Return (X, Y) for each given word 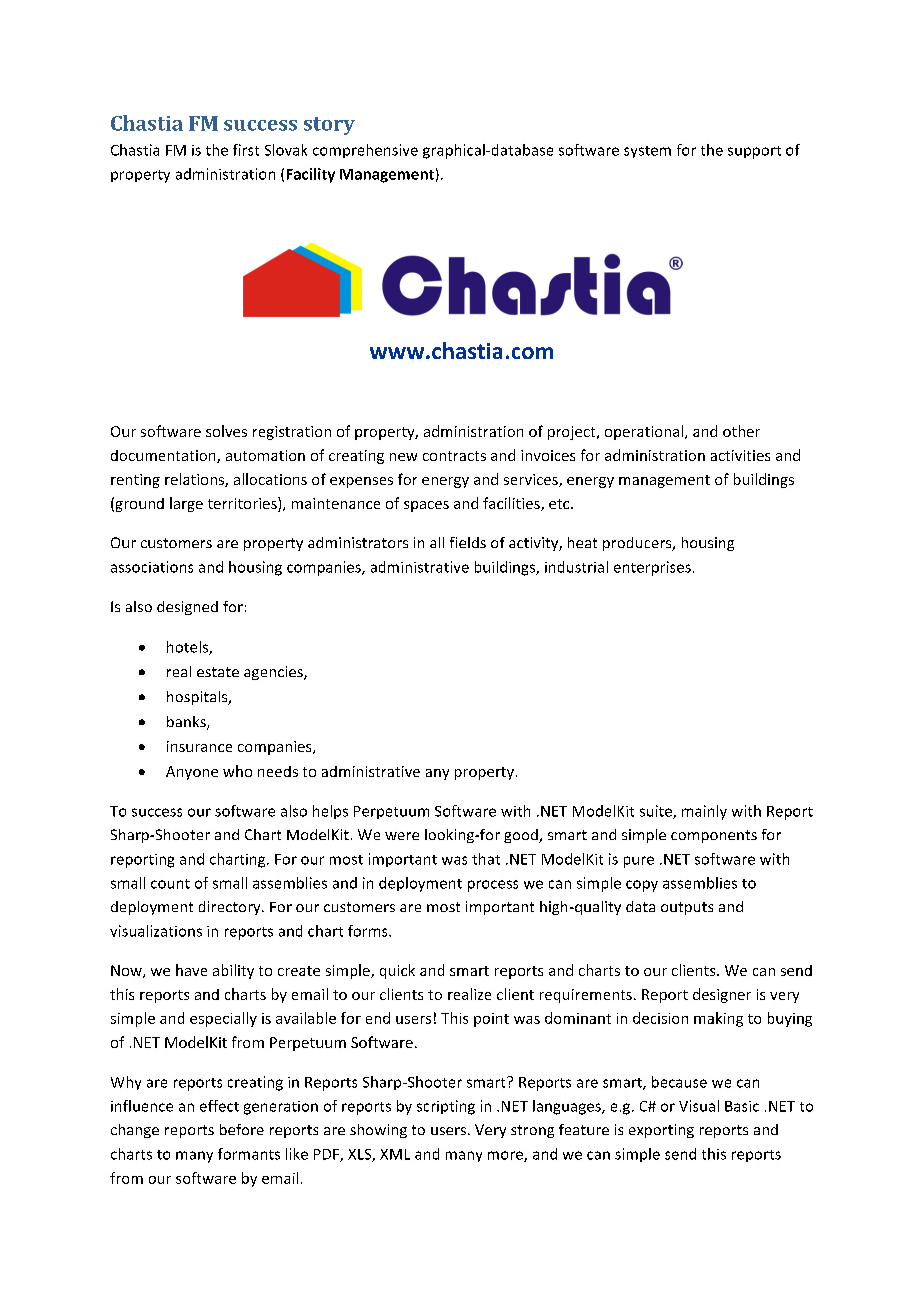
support (754, 152)
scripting (446, 1107)
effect (219, 1106)
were (402, 836)
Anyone (192, 773)
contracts (454, 456)
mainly (704, 812)
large (186, 504)
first (246, 150)
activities (740, 455)
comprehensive (365, 151)
